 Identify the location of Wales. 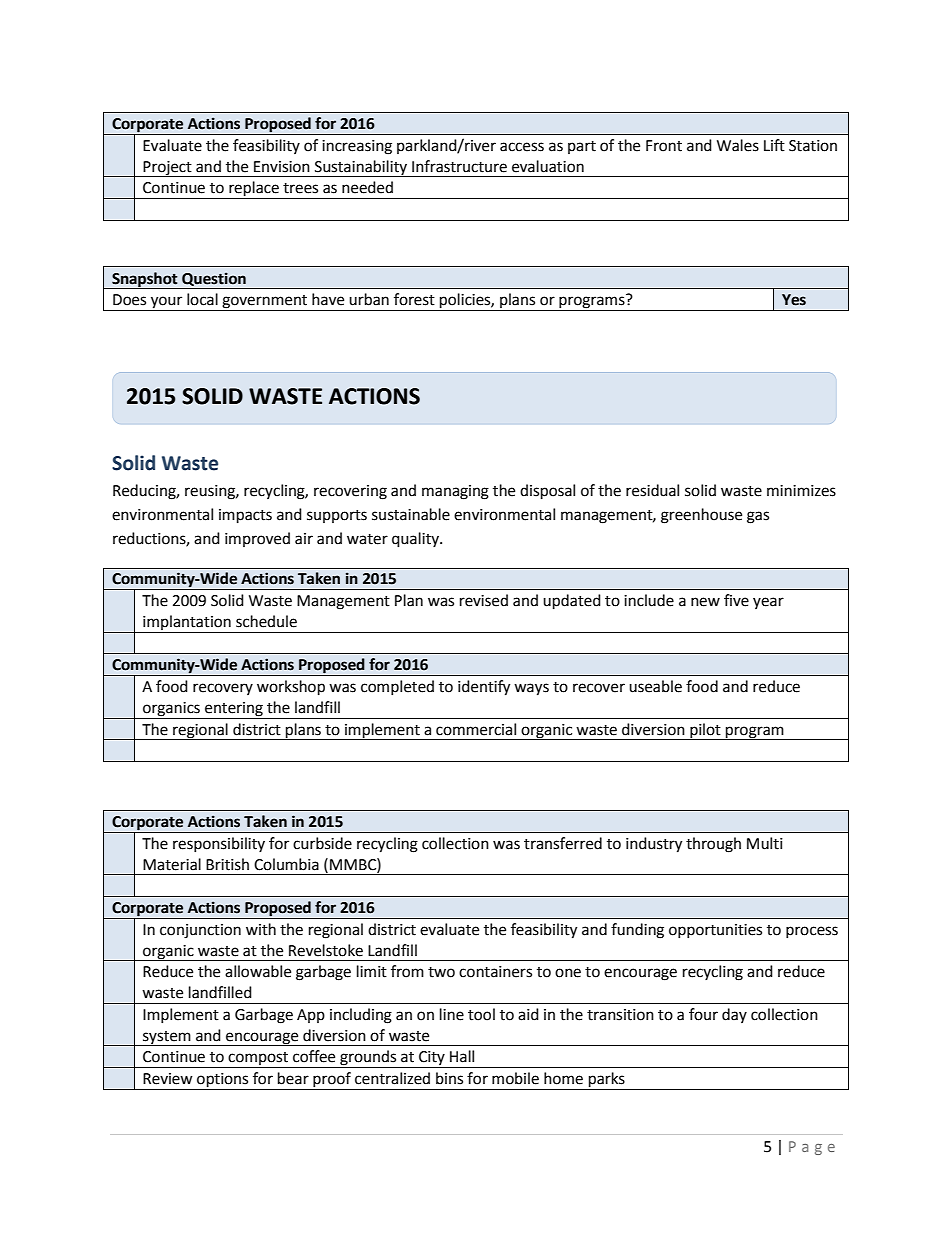
(738, 145).
